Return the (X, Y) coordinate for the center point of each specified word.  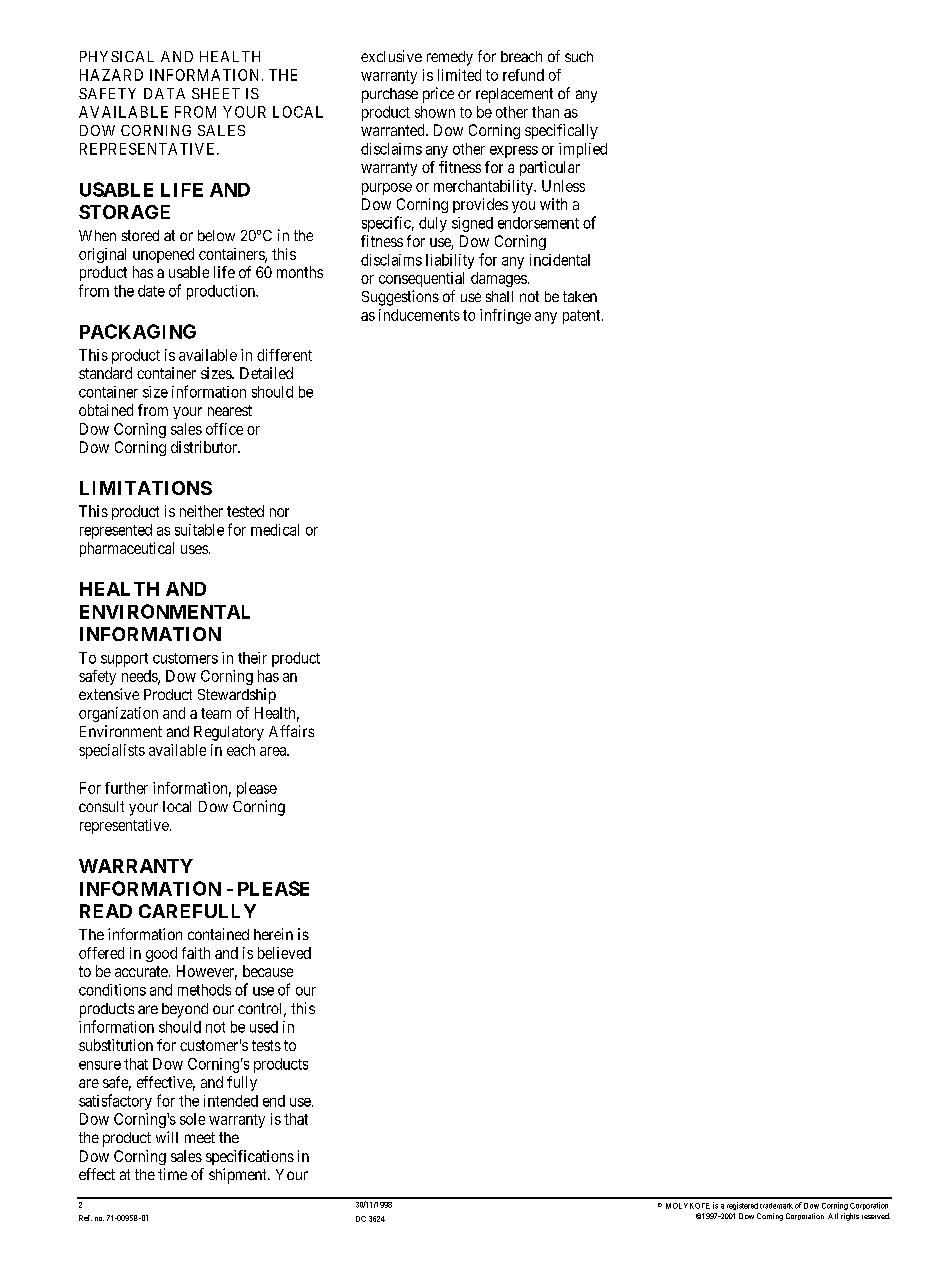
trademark (776, 1206)
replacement (514, 95)
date (151, 291)
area (274, 751)
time (172, 1174)
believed (284, 953)
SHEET (216, 93)
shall (499, 296)
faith (196, 953)
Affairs (291, 731)
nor (279, 512)
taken (580, 296)
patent (583, 317)
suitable (199, 530)
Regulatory (229, 733)
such (579, 56)
